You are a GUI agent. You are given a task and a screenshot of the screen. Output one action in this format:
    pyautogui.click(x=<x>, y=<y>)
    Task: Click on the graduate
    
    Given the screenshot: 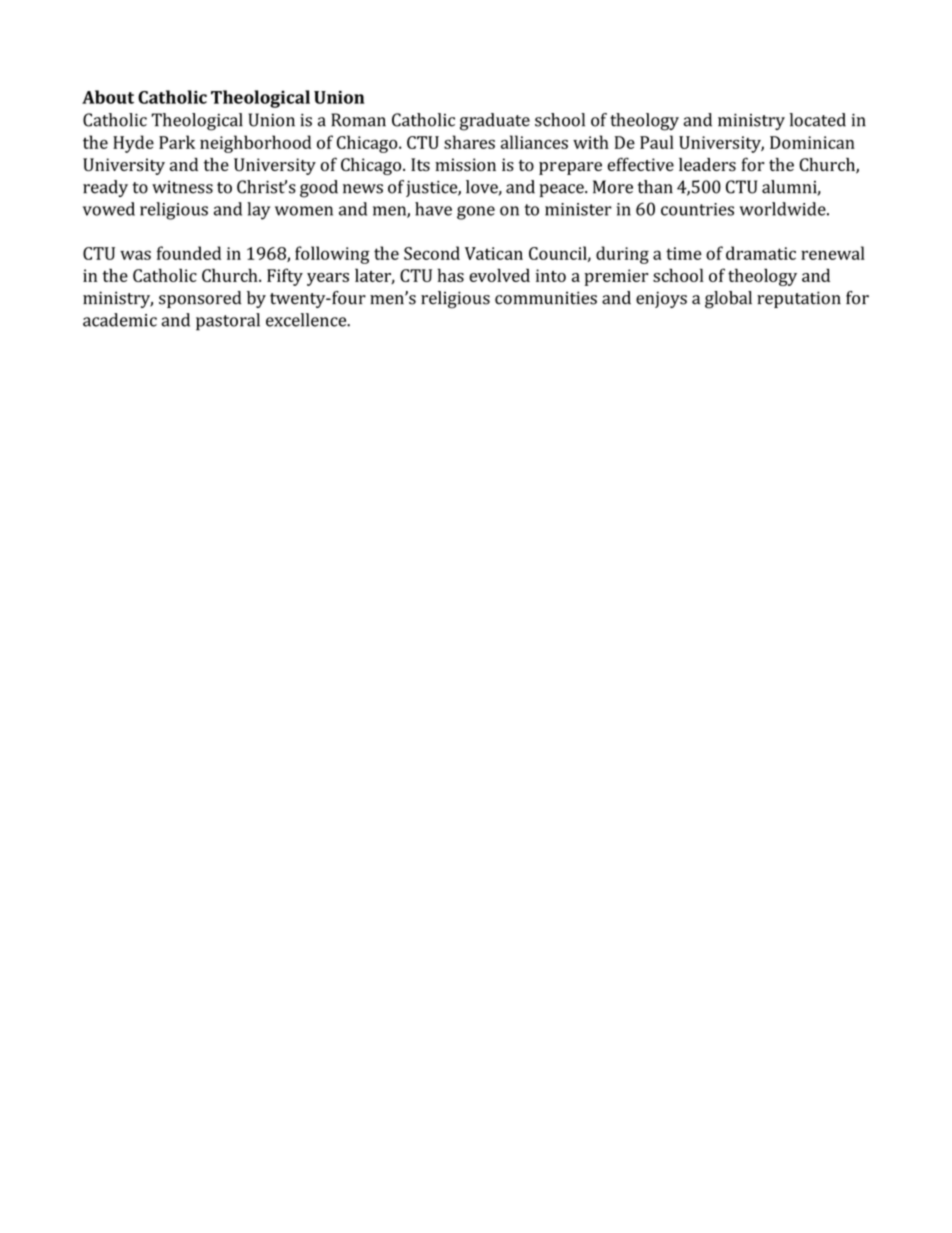 What is the action you would take?
    pyautogui.click(x=495, y=122)
